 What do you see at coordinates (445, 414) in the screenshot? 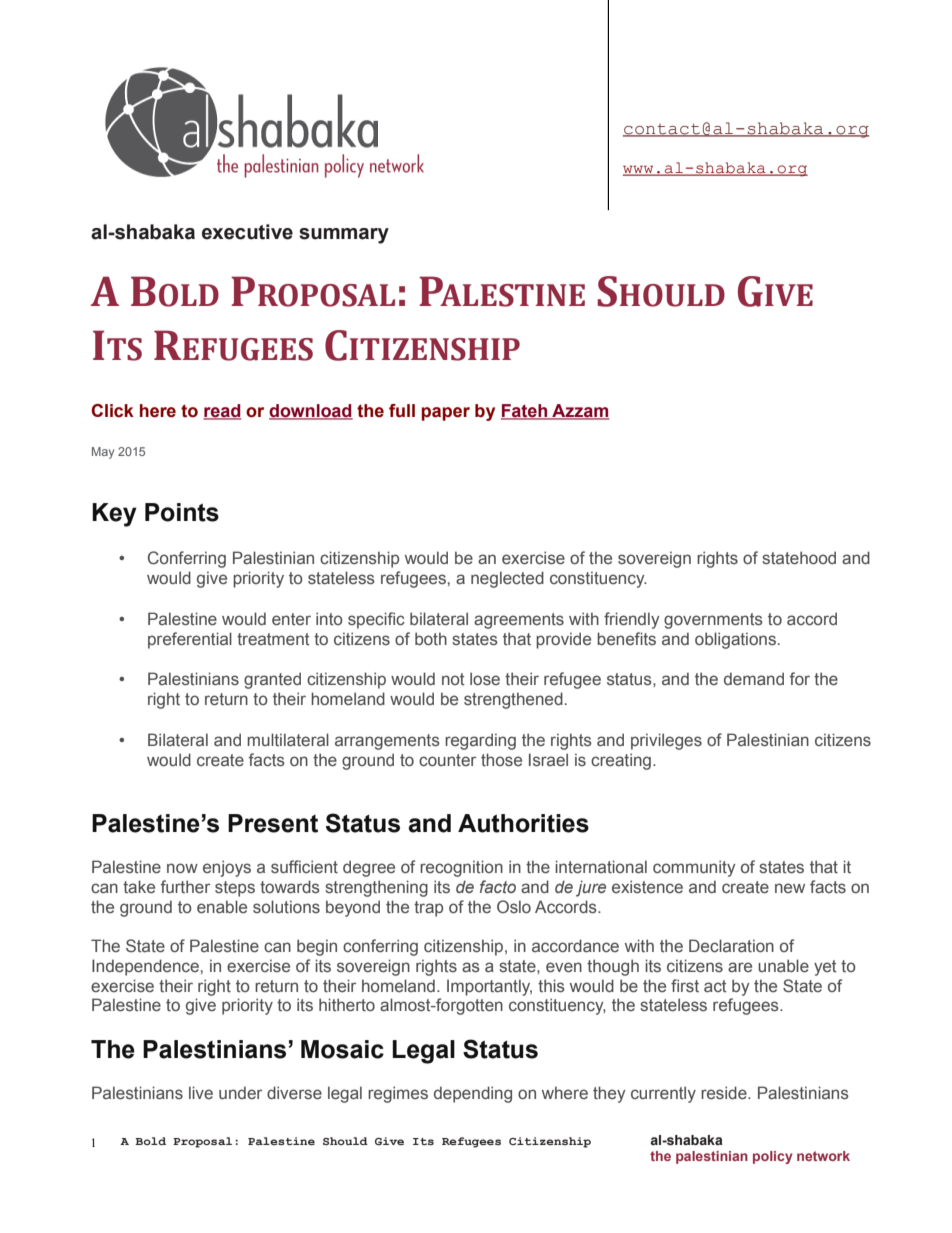
I see `paper` at bounding box center [445, 414].
